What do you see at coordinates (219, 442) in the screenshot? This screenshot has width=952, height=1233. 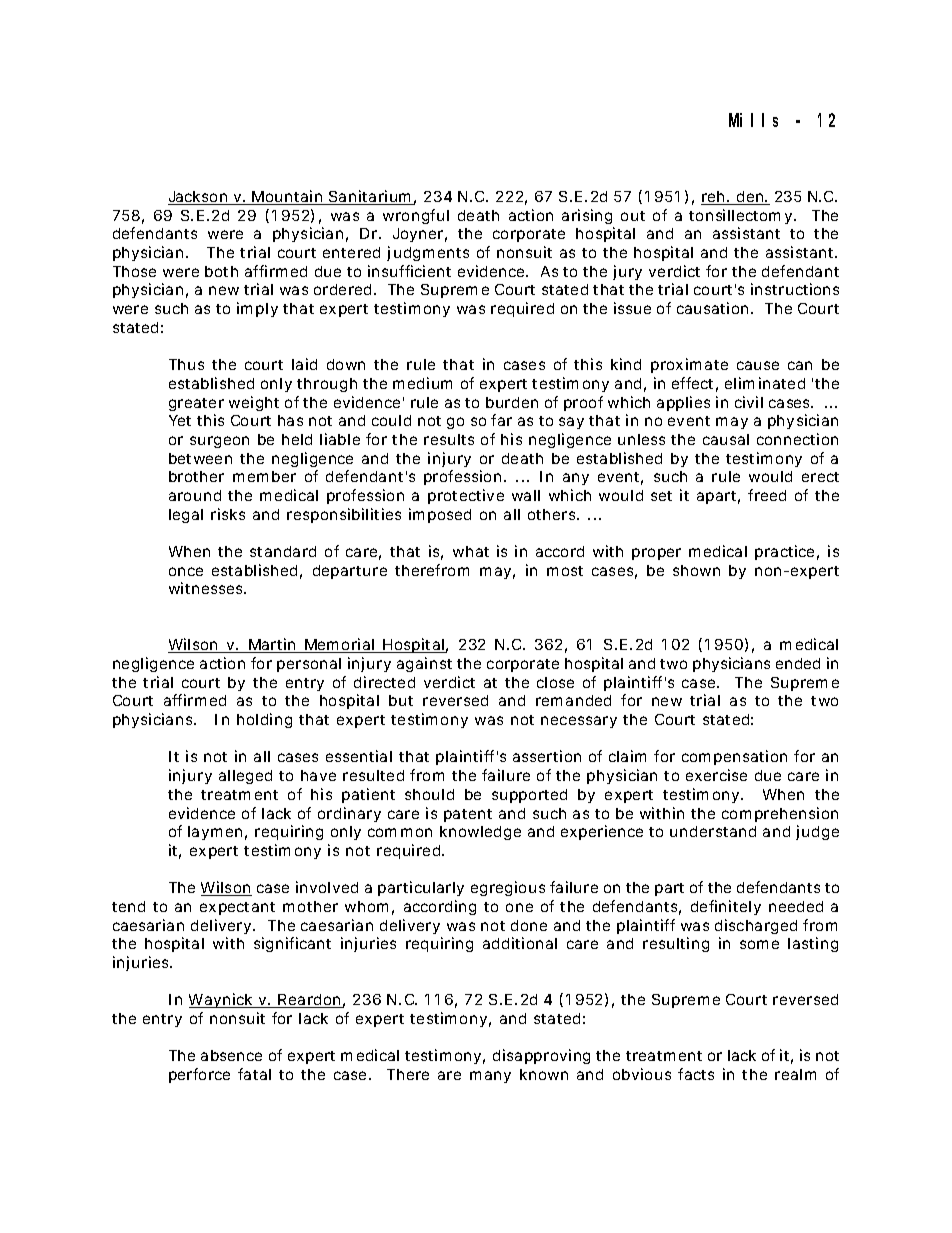 I see `surgeon` at bounding box center [219, 442].
